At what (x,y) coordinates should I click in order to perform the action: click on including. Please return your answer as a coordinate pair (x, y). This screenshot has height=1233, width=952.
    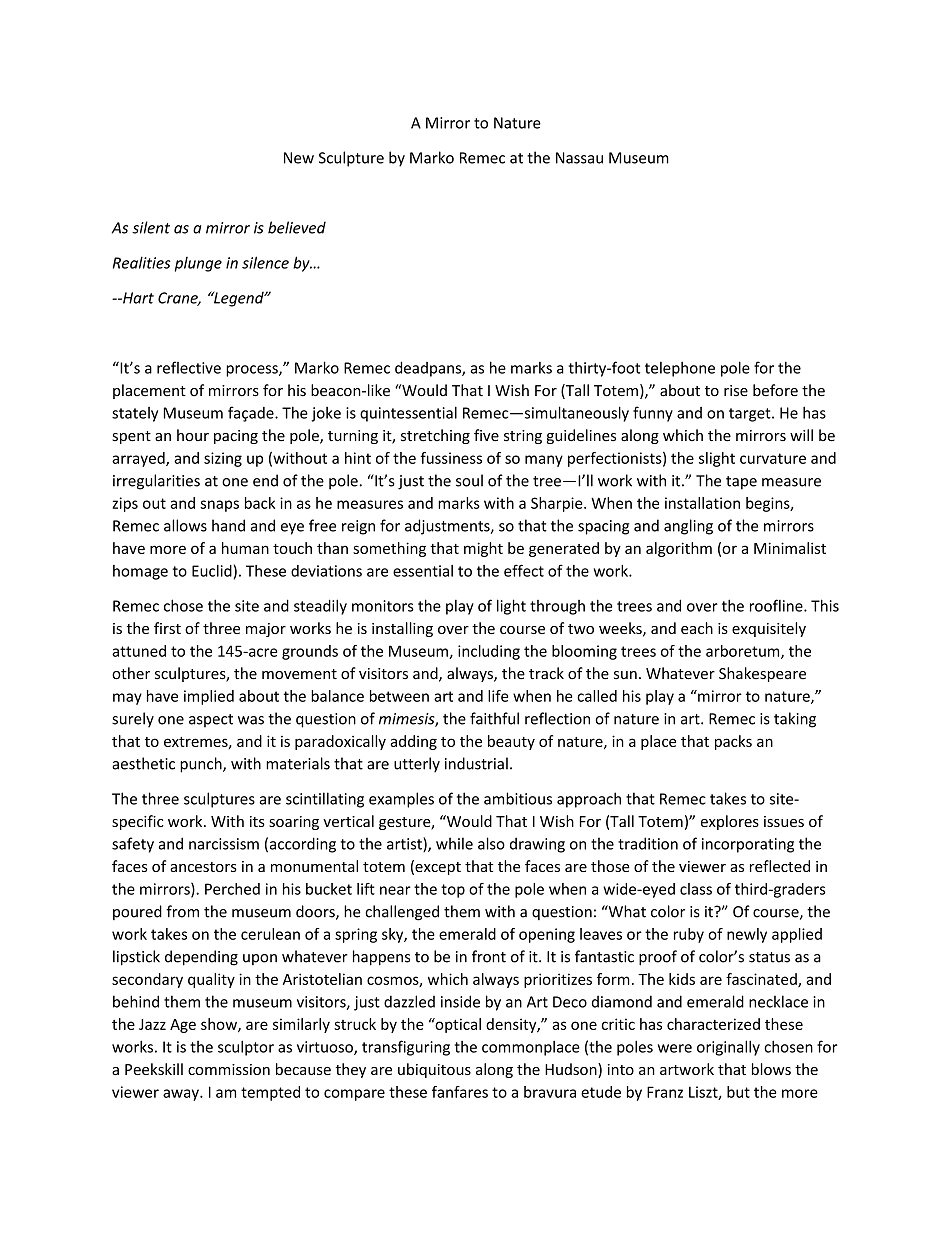
    Looking at the image, I should click on (489, 652).
